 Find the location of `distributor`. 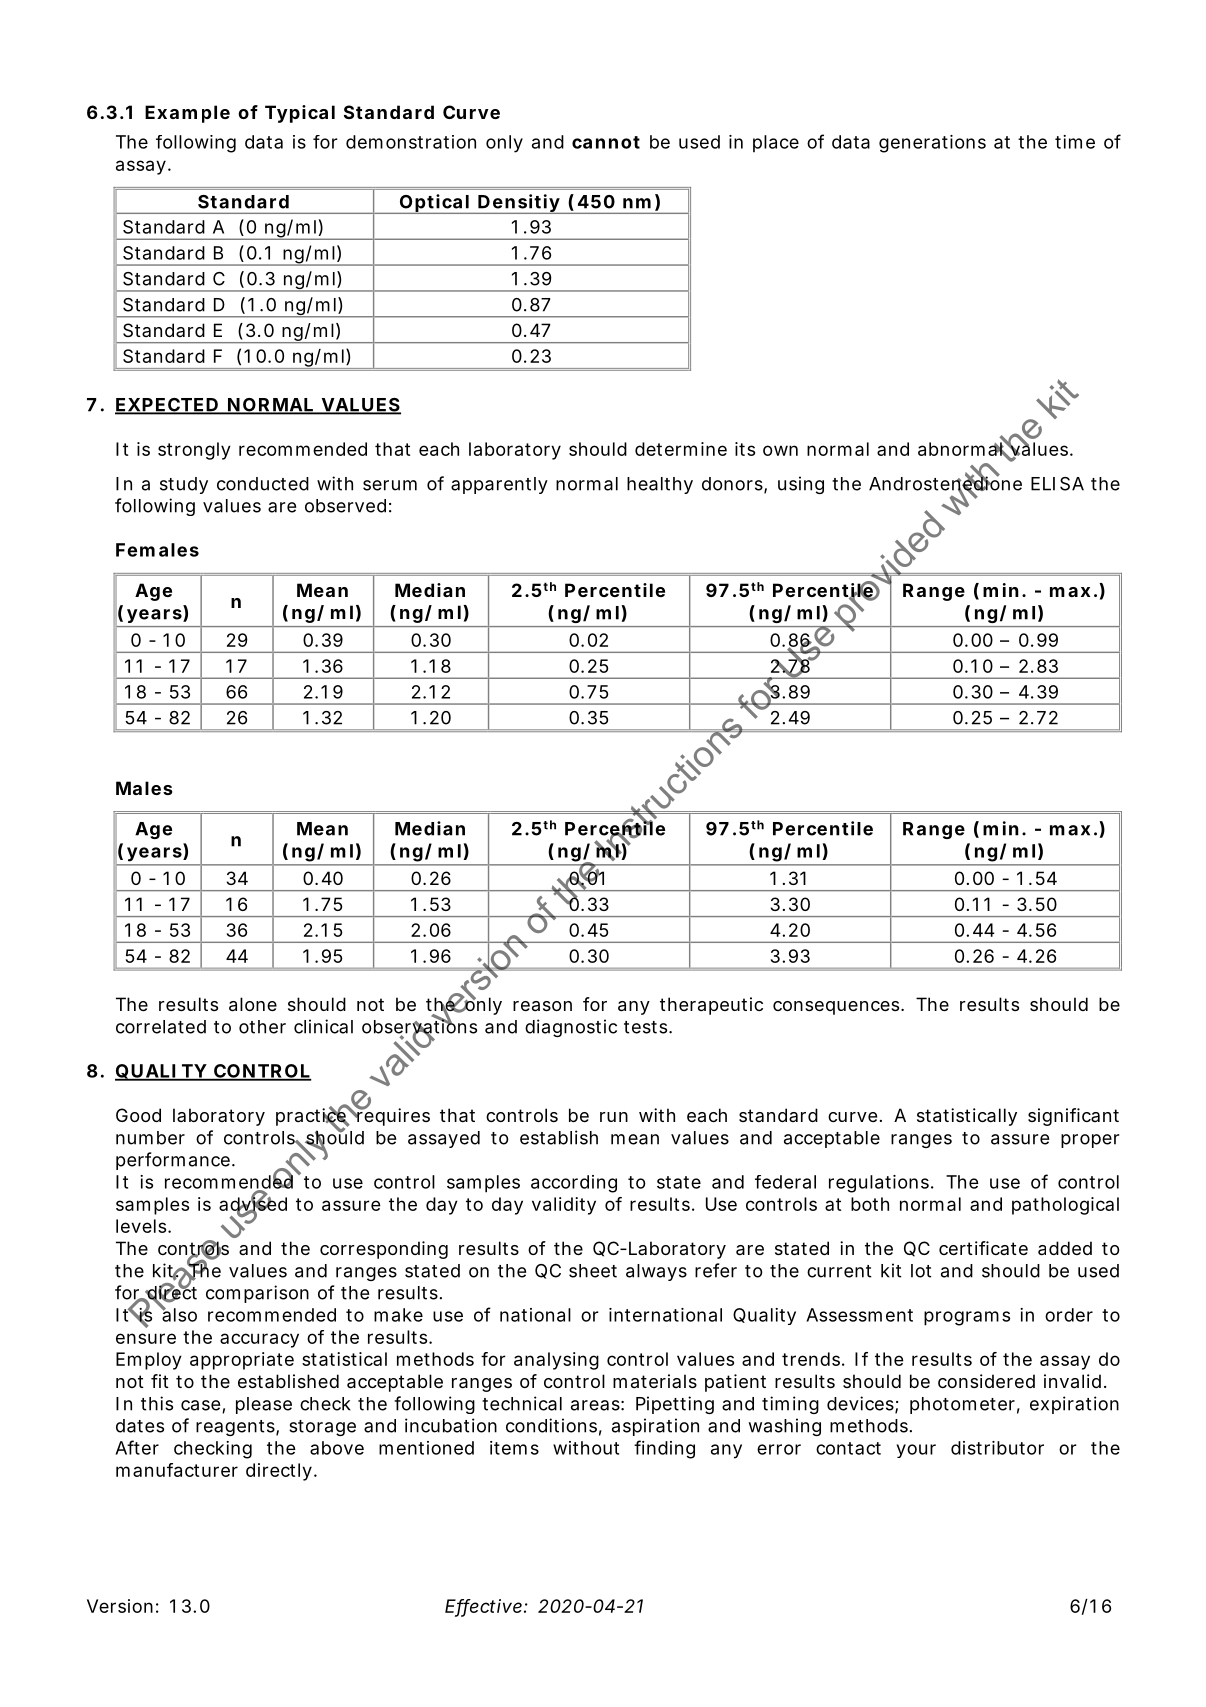

distributor is located at coordinates (997, 1448).
